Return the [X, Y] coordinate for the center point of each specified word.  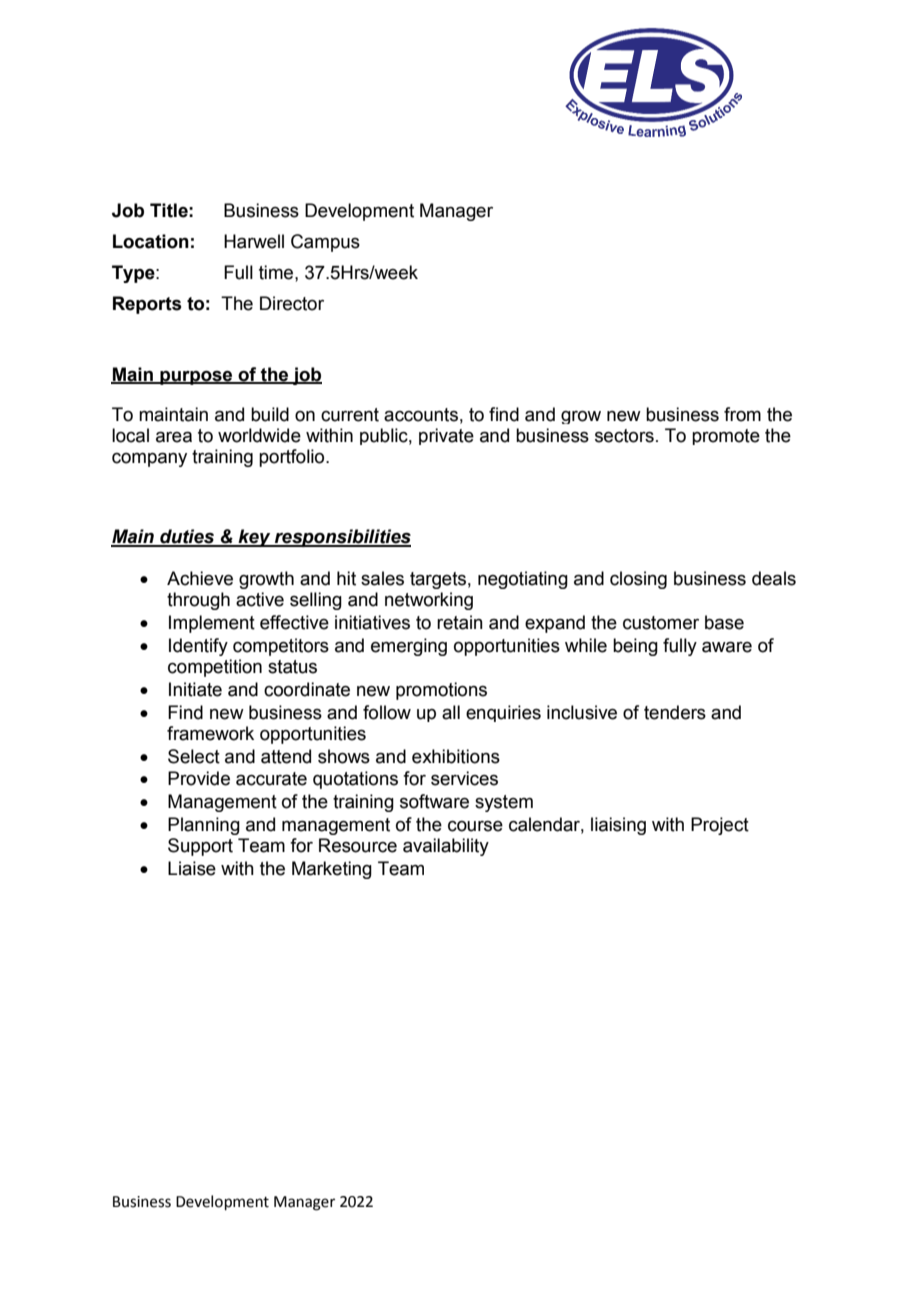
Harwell [254, 241]
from [742, 414]
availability [446, 847]
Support [200, 847]
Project [720, 826]
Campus [325, 243]
